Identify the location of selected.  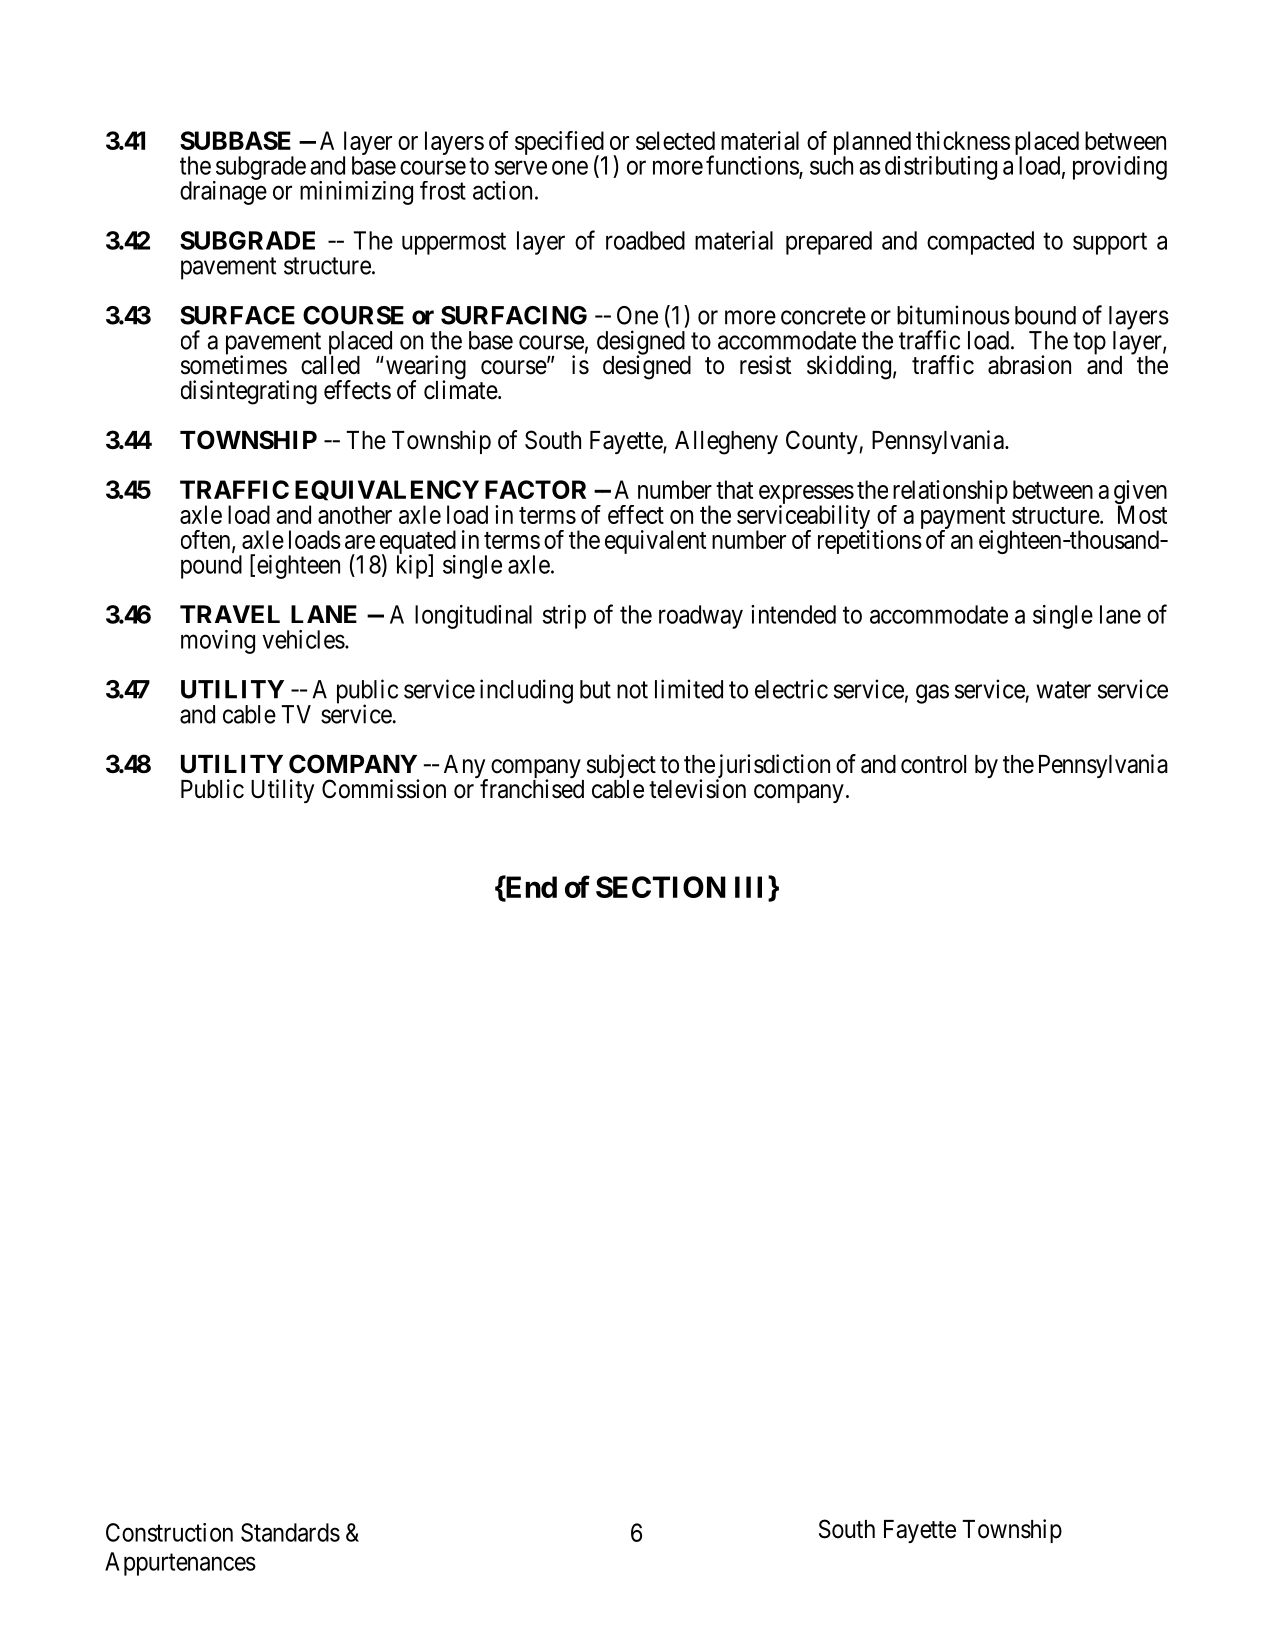
(675, 140).
